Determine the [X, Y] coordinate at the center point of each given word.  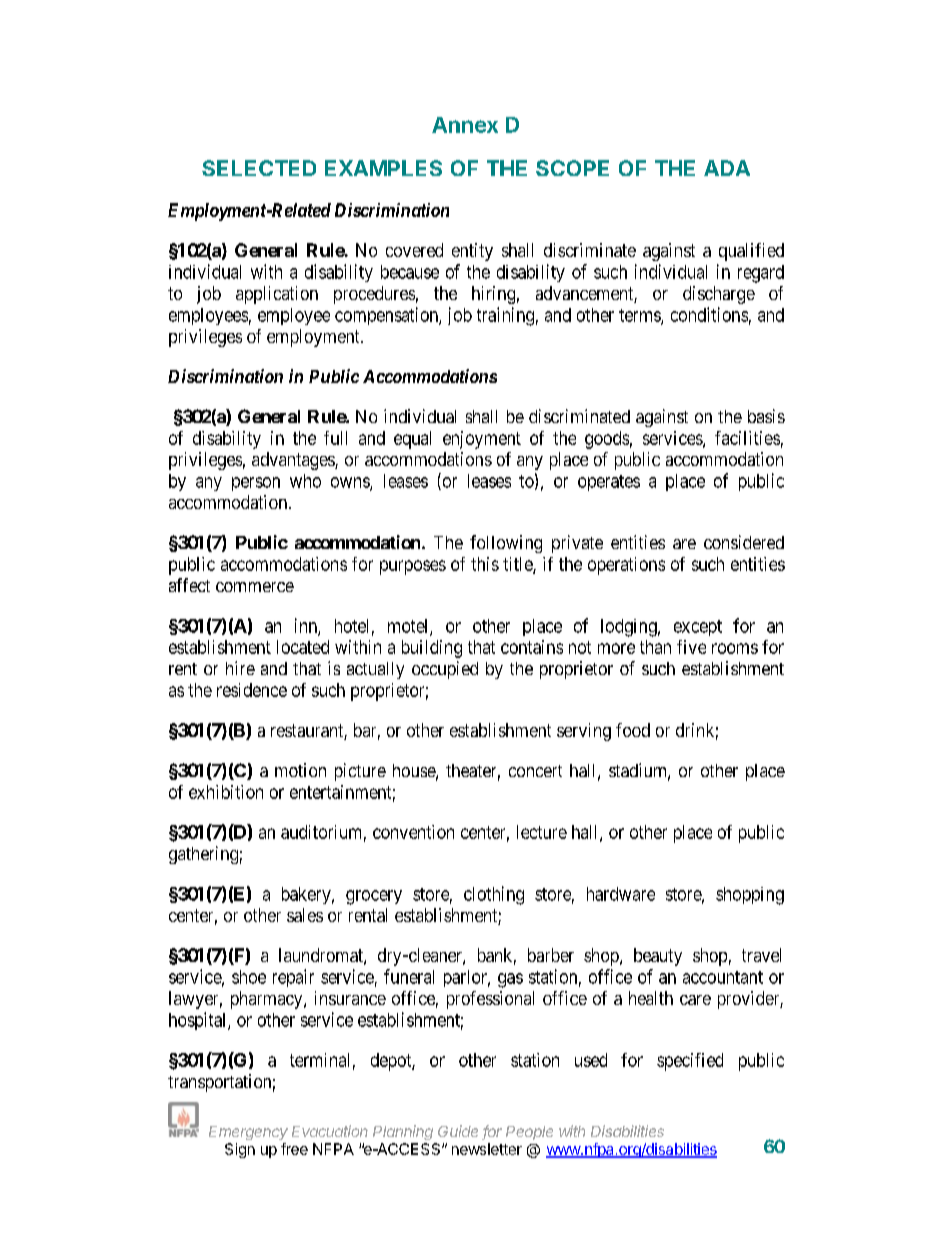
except [698, 628]
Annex [465, 125]
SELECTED [259, 168]
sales [305, 915]
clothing [494, 895]
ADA [727, 168]
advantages [294, 461]
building [432, 649]
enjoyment [482, 440]
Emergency [248, 1133]
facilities [747, 438]
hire [240, 668]
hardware [621, 894]
